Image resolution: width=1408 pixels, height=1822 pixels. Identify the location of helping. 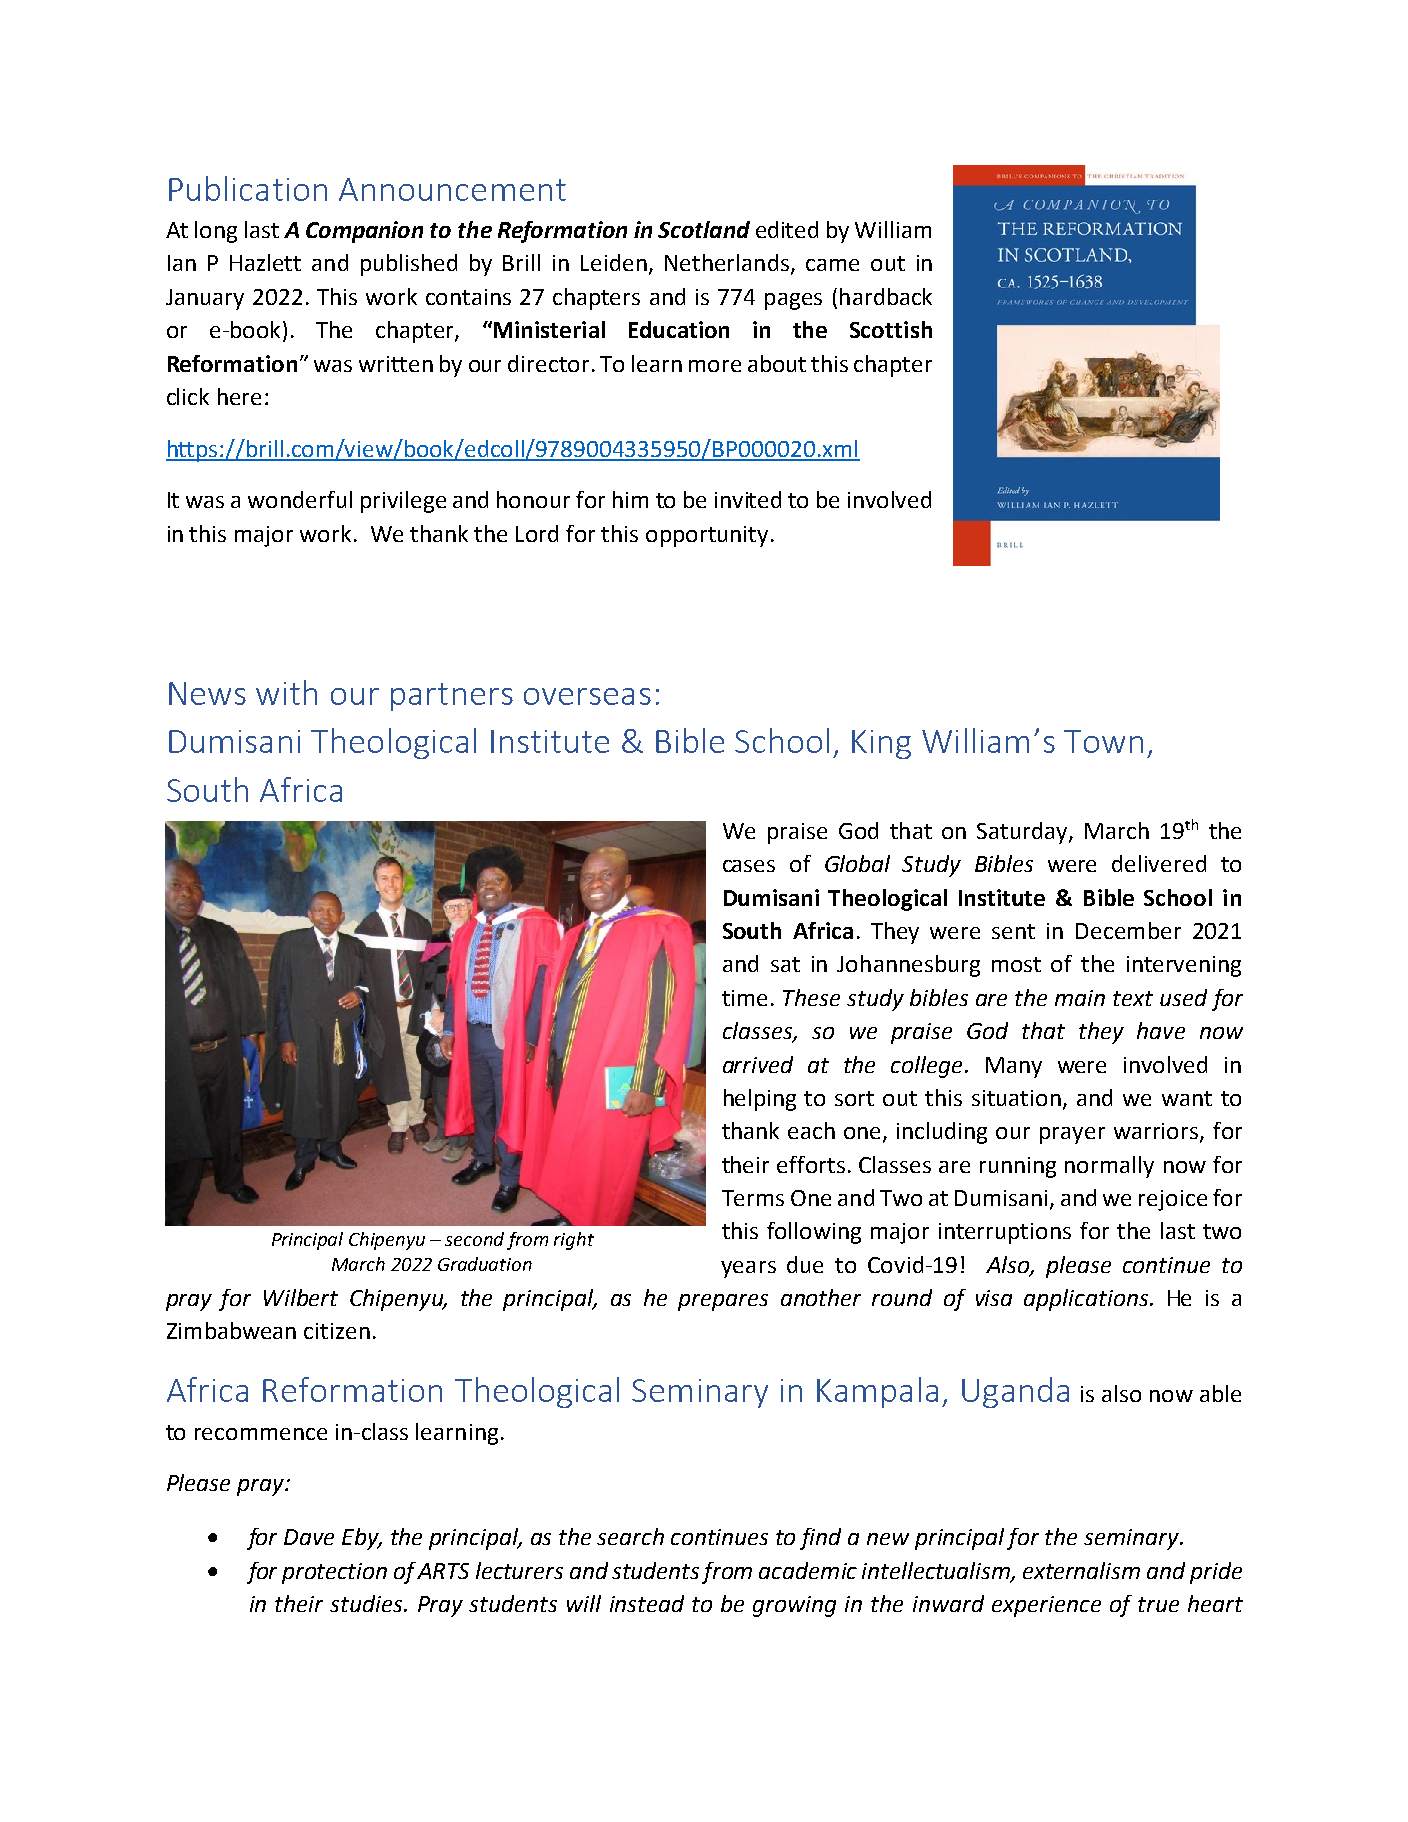
(760, 1100).
